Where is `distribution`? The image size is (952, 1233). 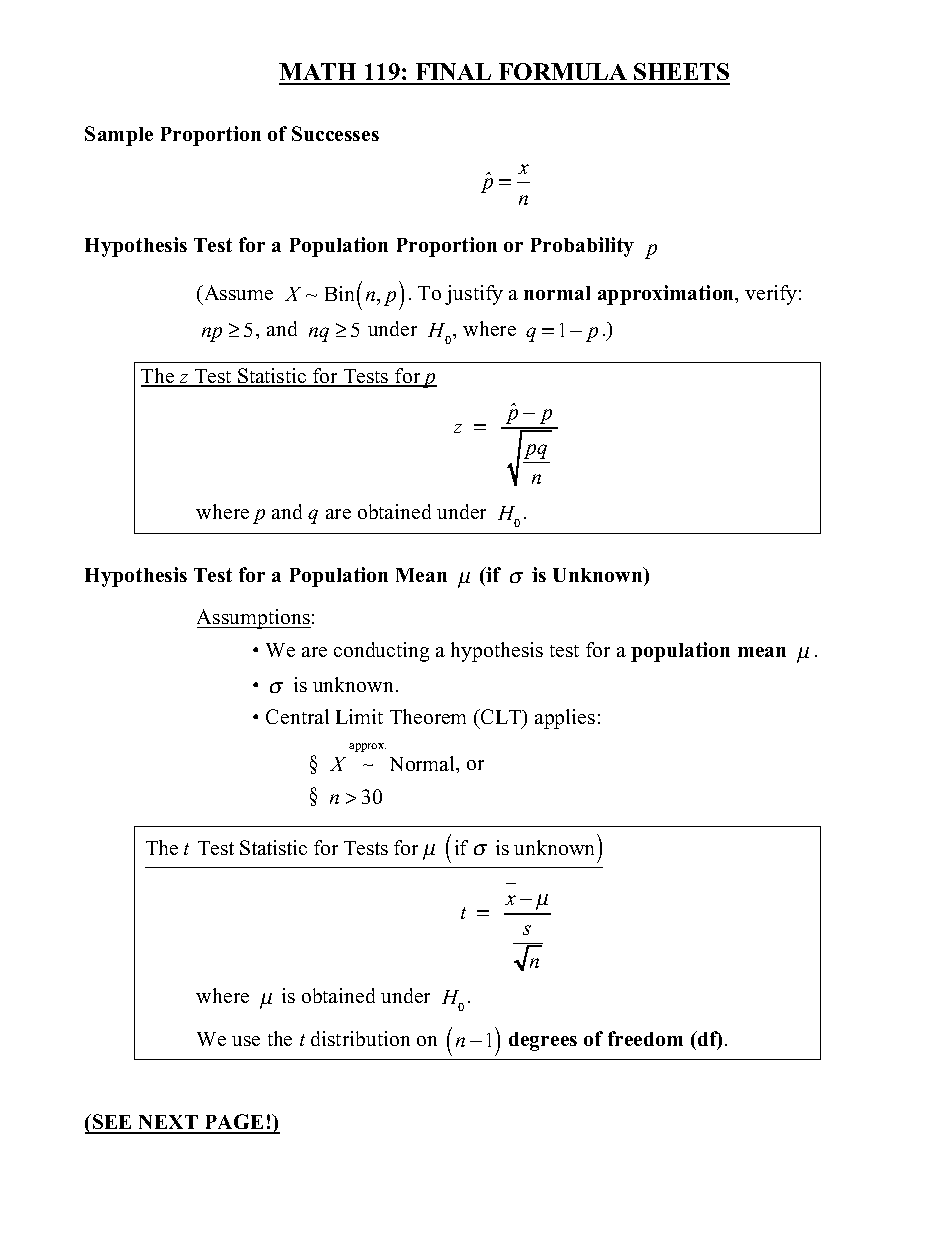 distribution is located at coordinates (360, 1038).
